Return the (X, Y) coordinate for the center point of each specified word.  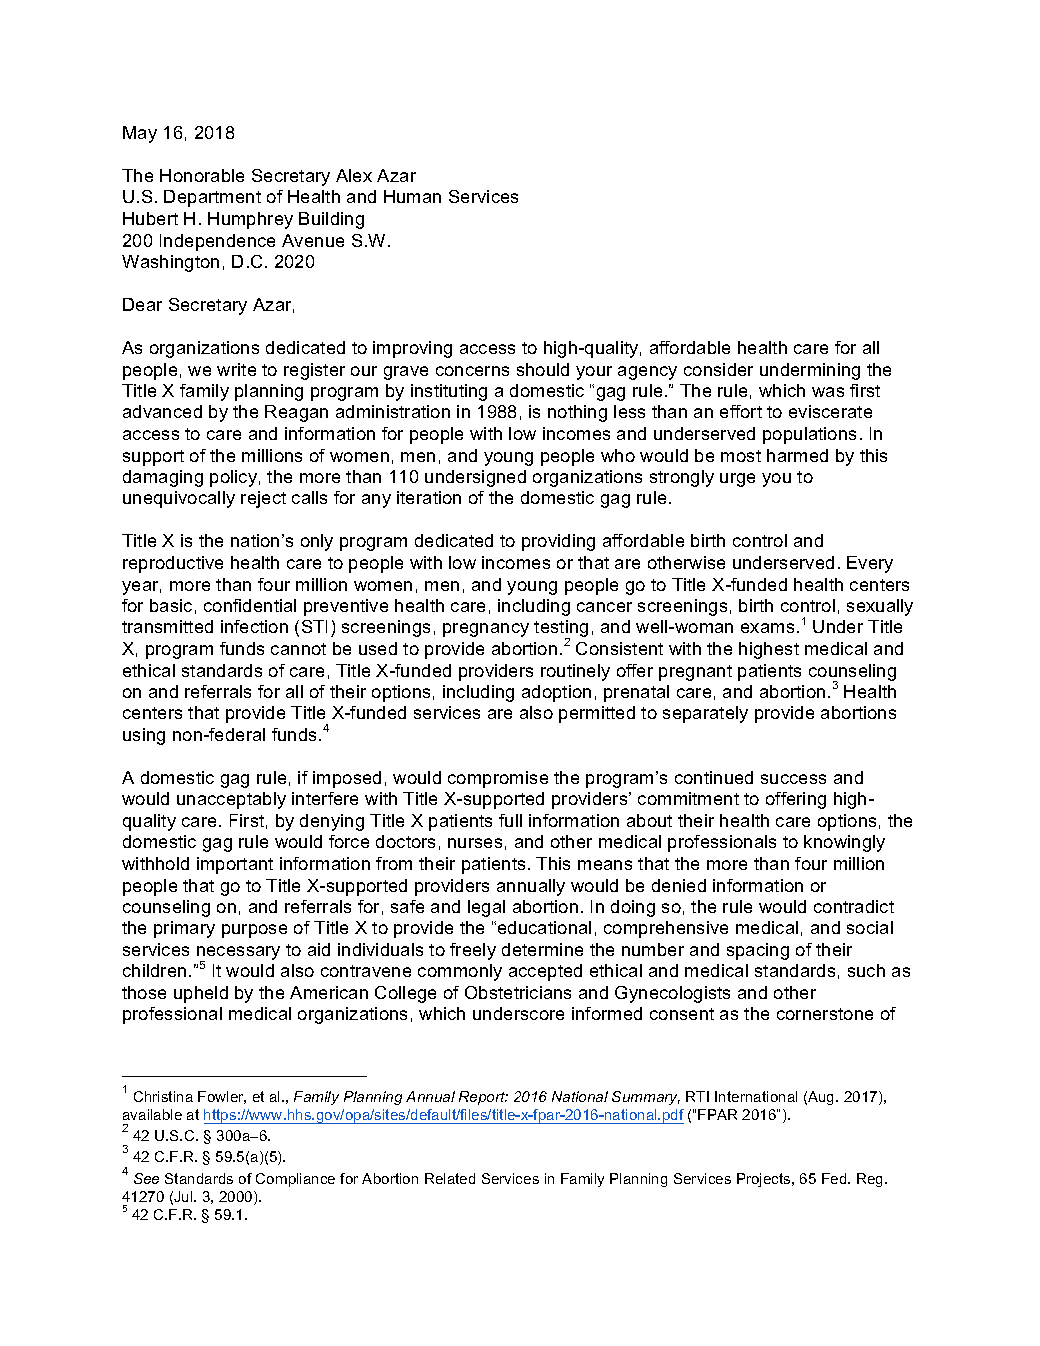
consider (718, 369)
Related (450, 1178)
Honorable (202, 175)
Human (412, 196)
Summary (646, 1098)
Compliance (295, 1180)
